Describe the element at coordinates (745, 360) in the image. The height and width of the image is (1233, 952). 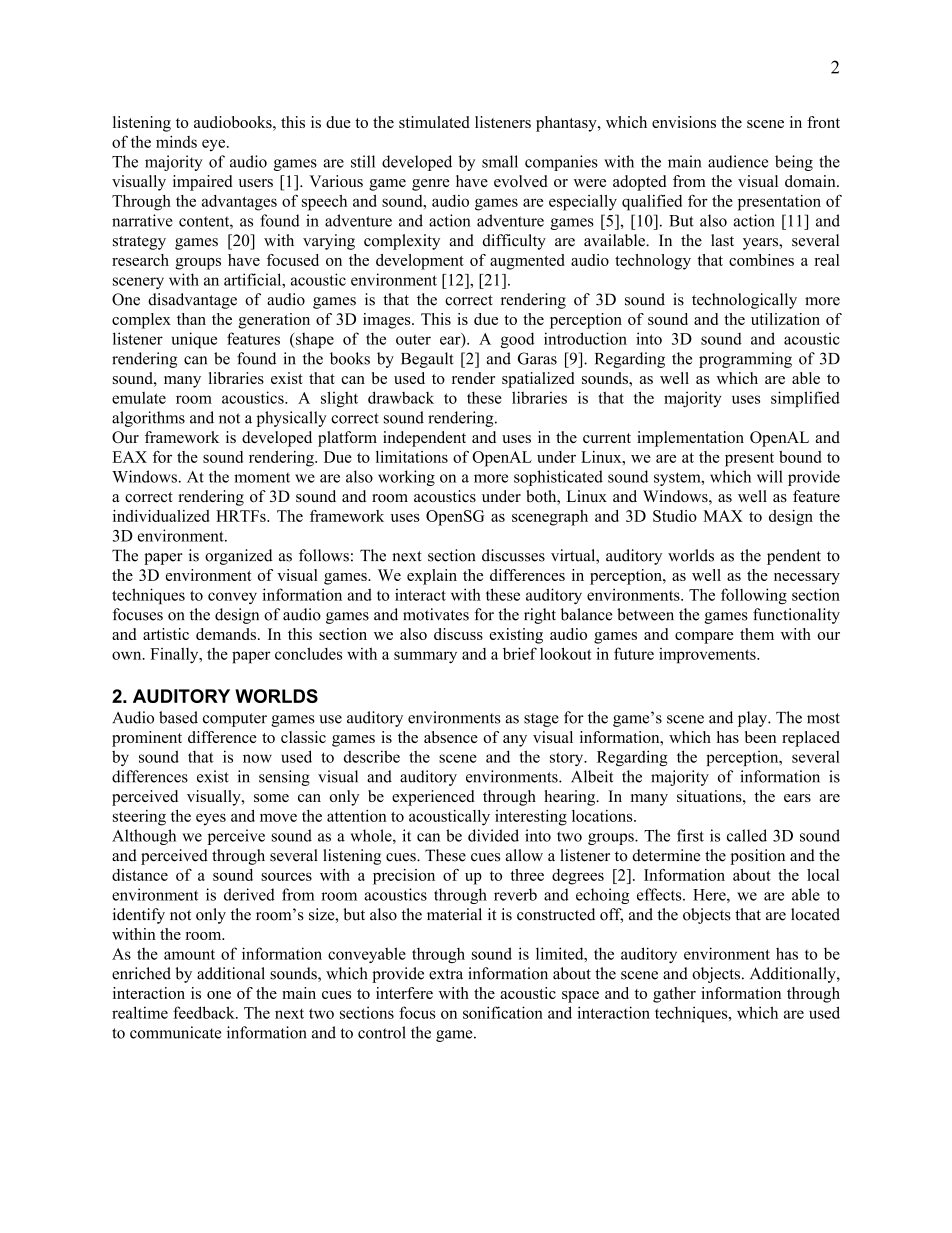
I see `programming` at that location.
